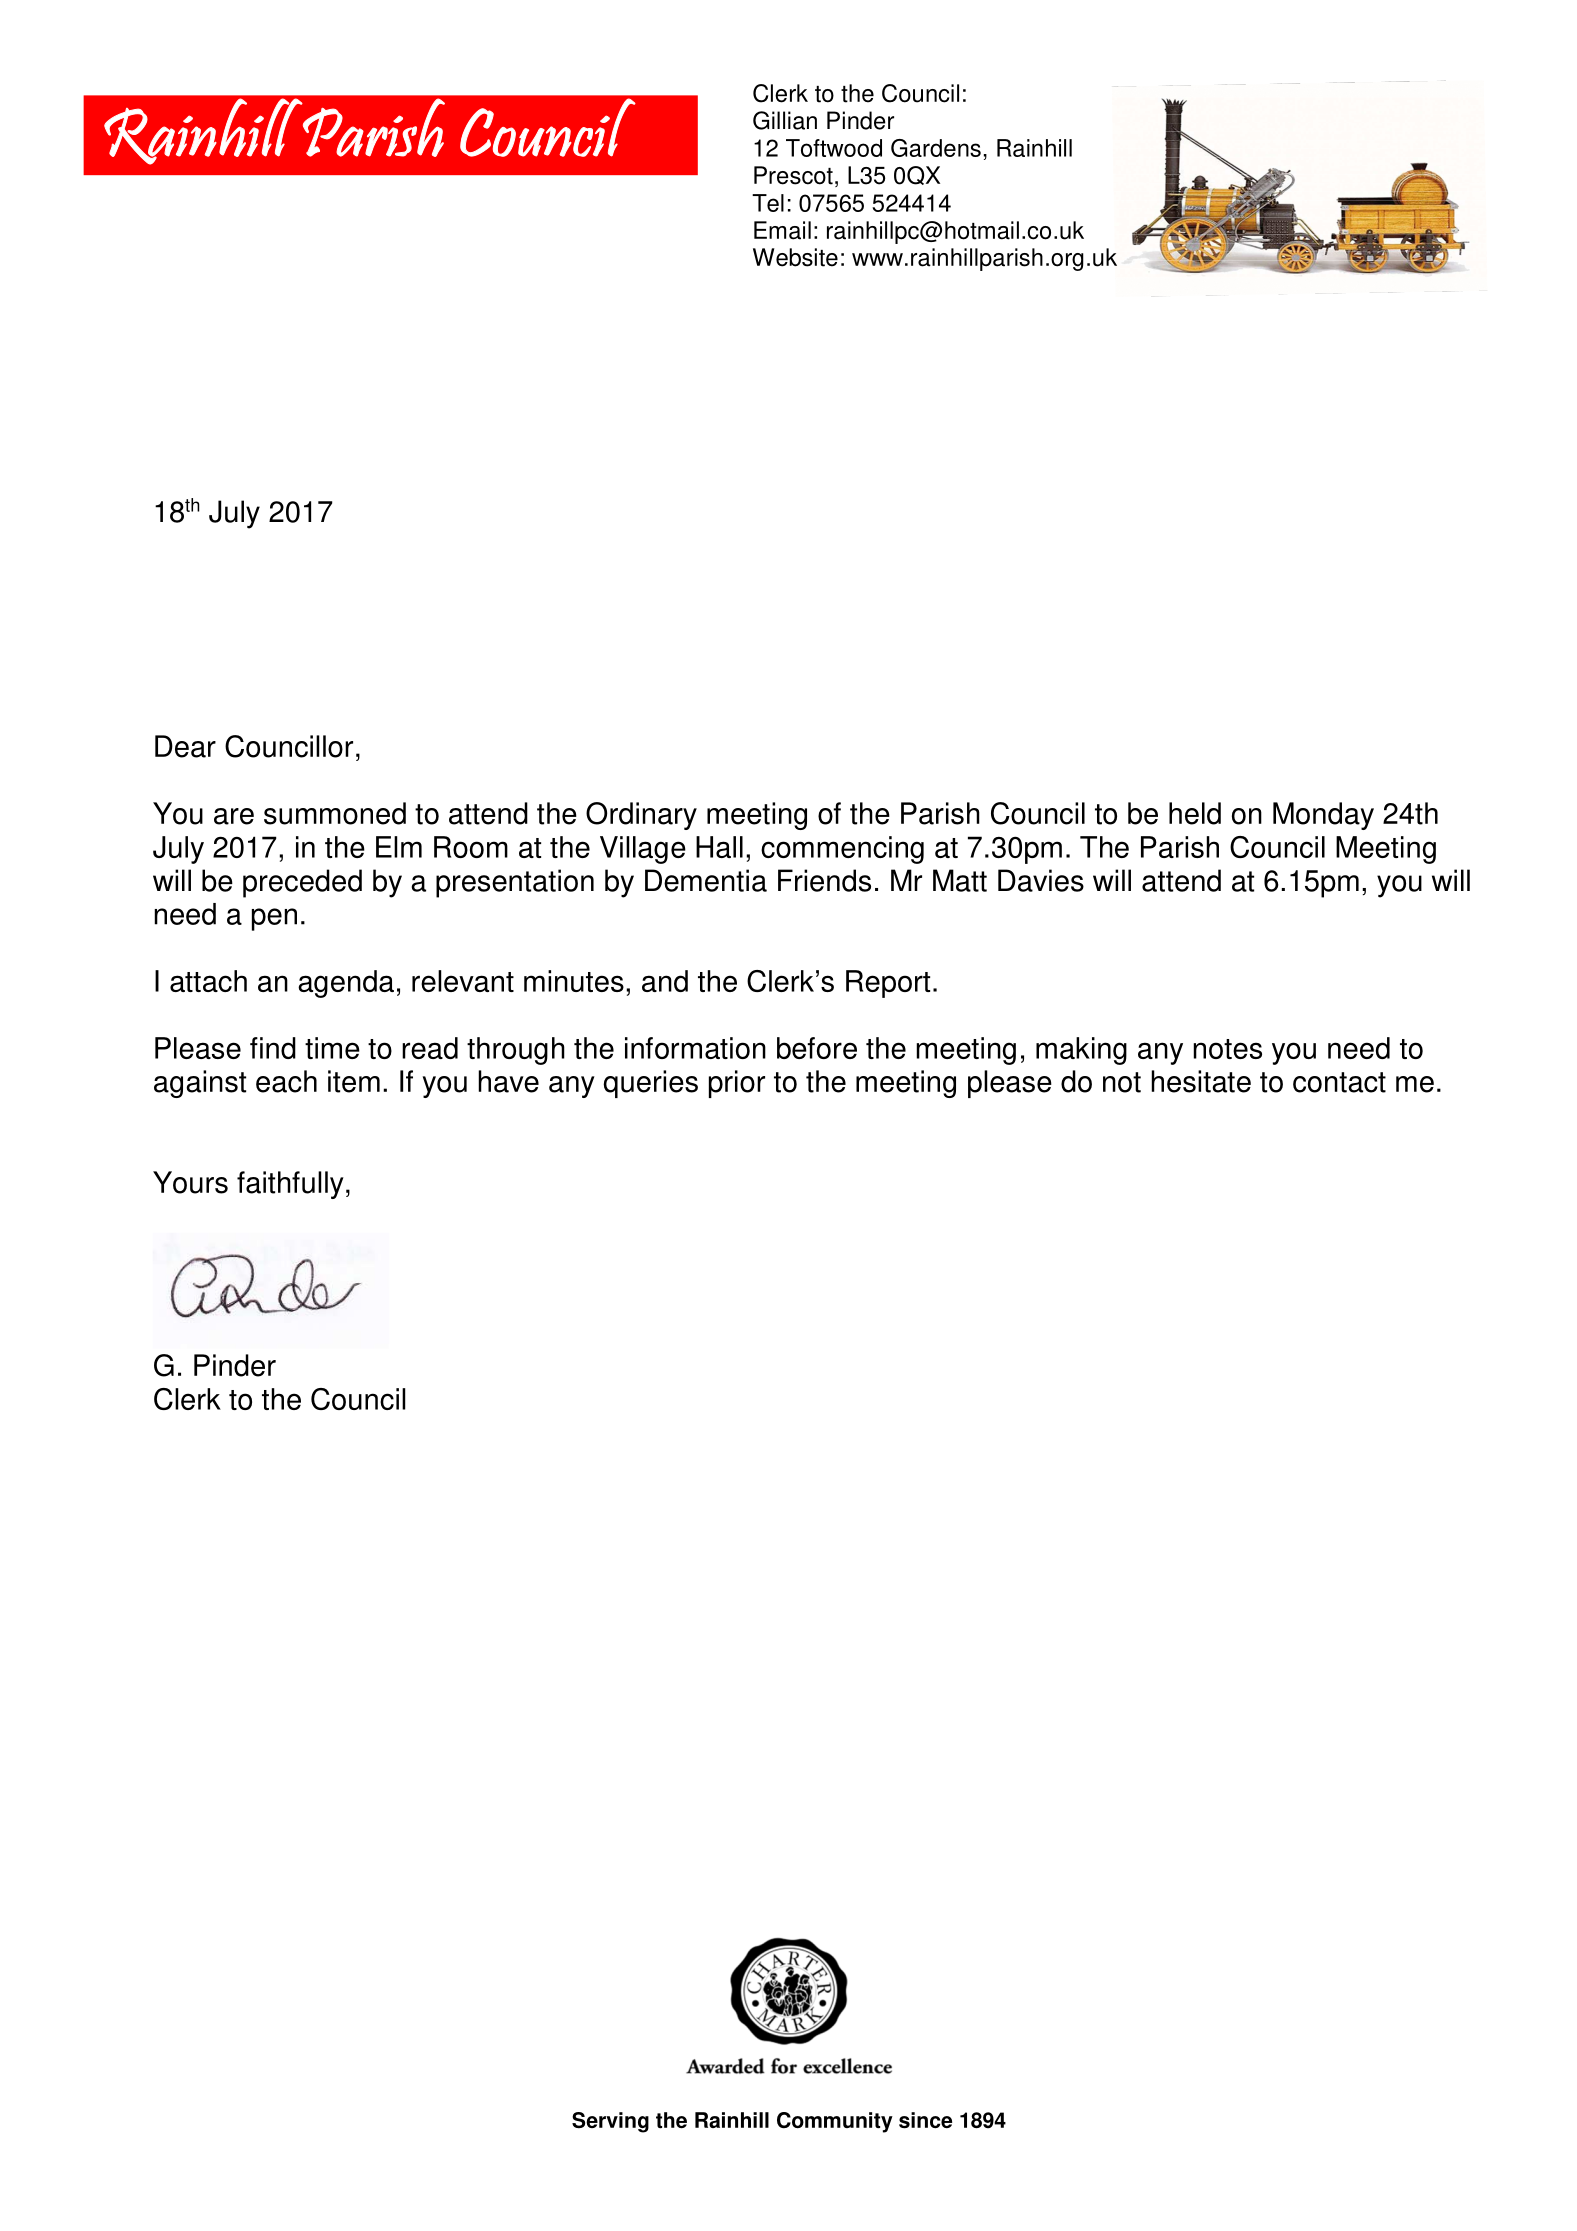 Image resolution: width=1577 pixels, height=2231 pixels. I want to click on summoned, so click(335, 813).
